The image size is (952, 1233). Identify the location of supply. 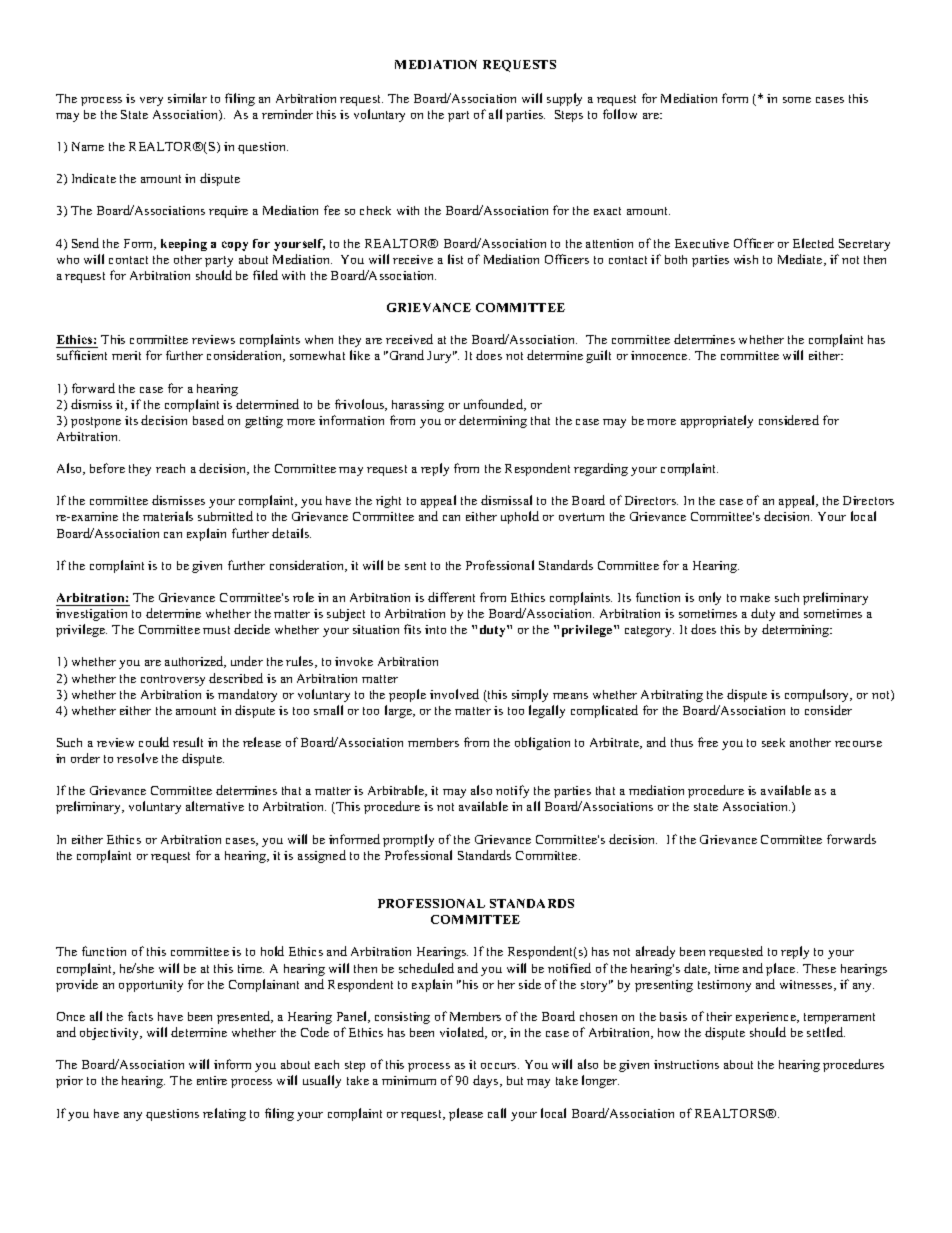
(564, 99).
